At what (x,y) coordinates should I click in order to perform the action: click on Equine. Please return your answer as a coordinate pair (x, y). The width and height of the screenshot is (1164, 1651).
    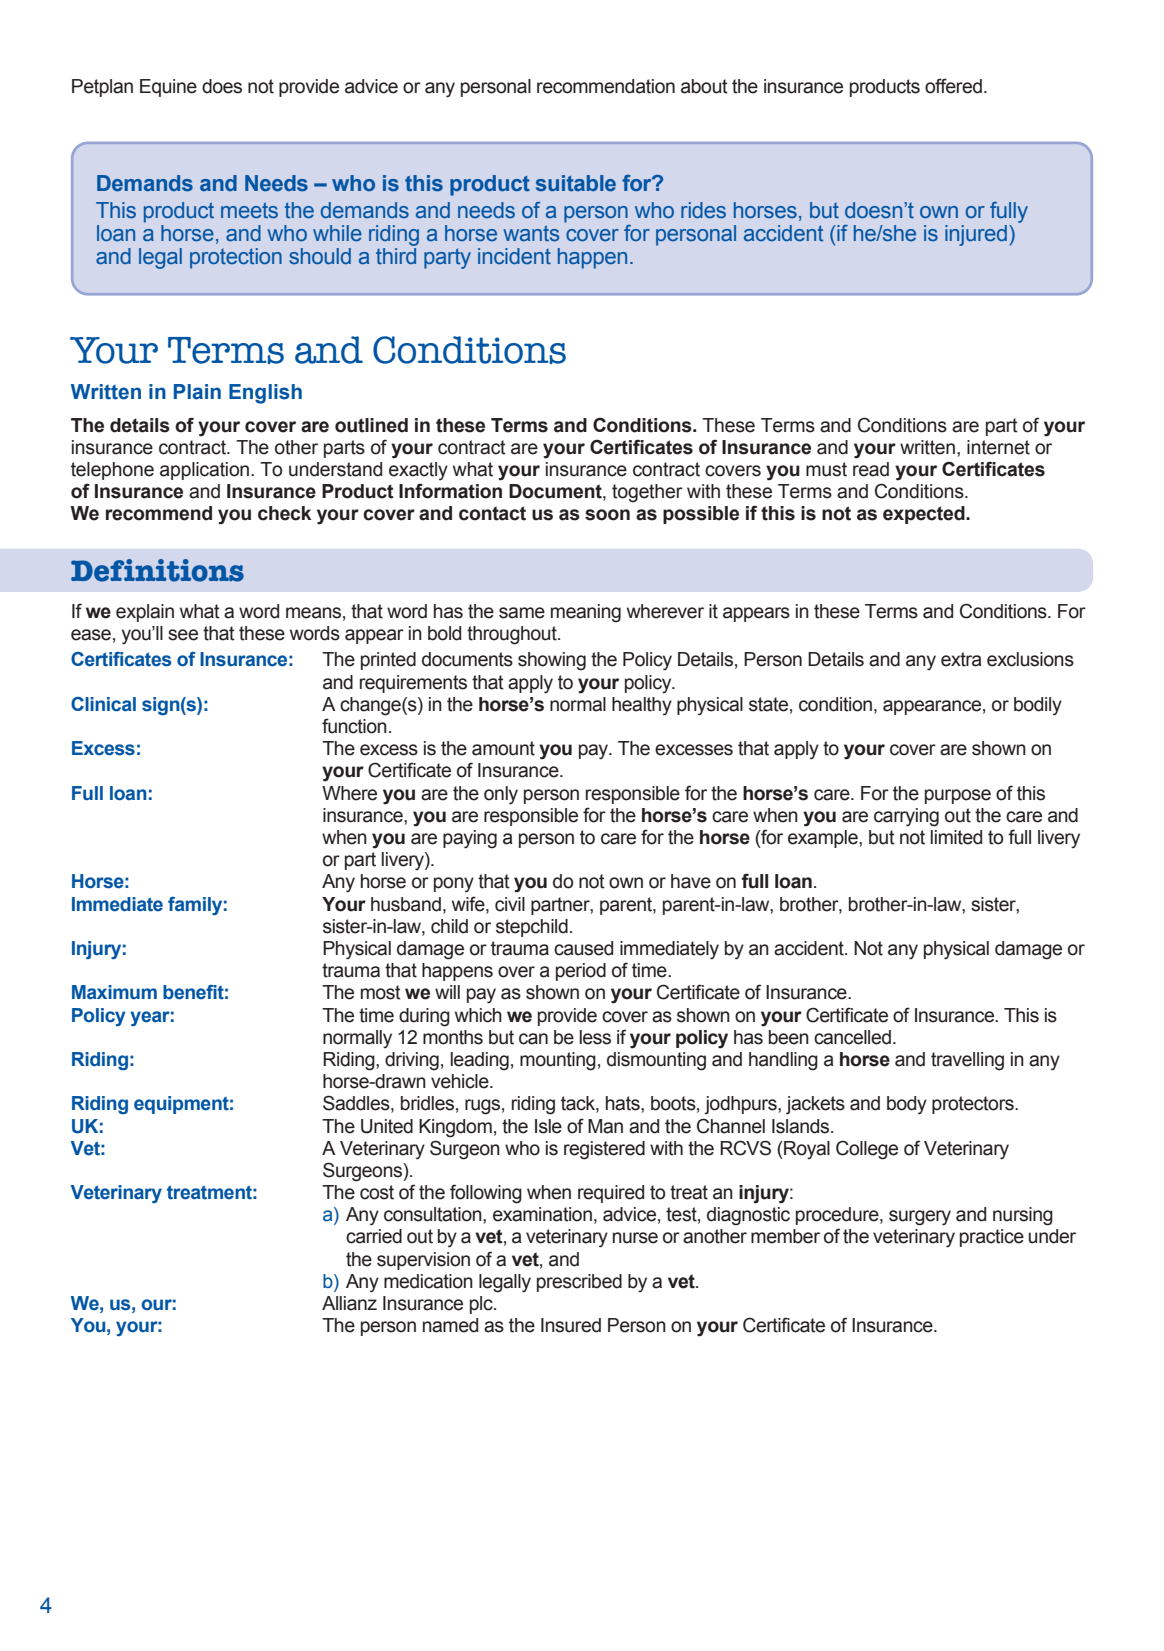
    Looking at the image, I should click on (168, 88).
